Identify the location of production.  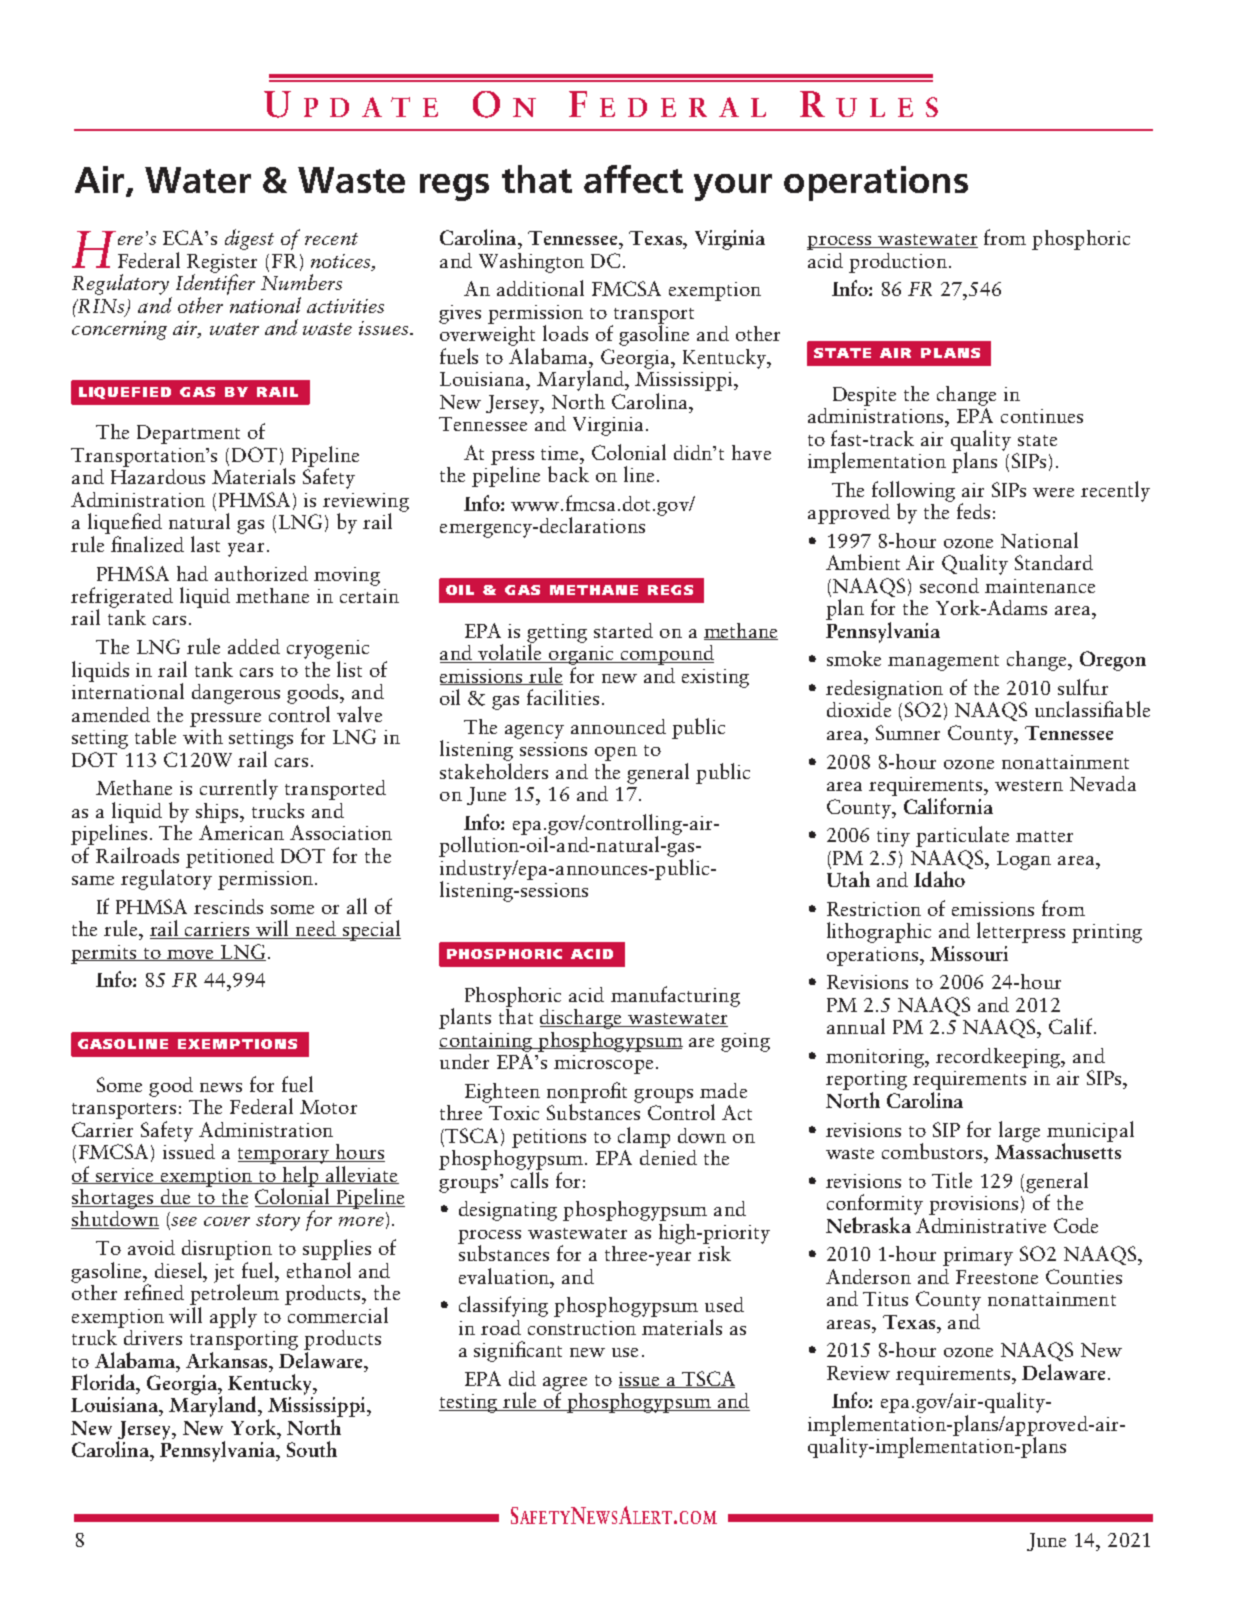
(898, 263).
